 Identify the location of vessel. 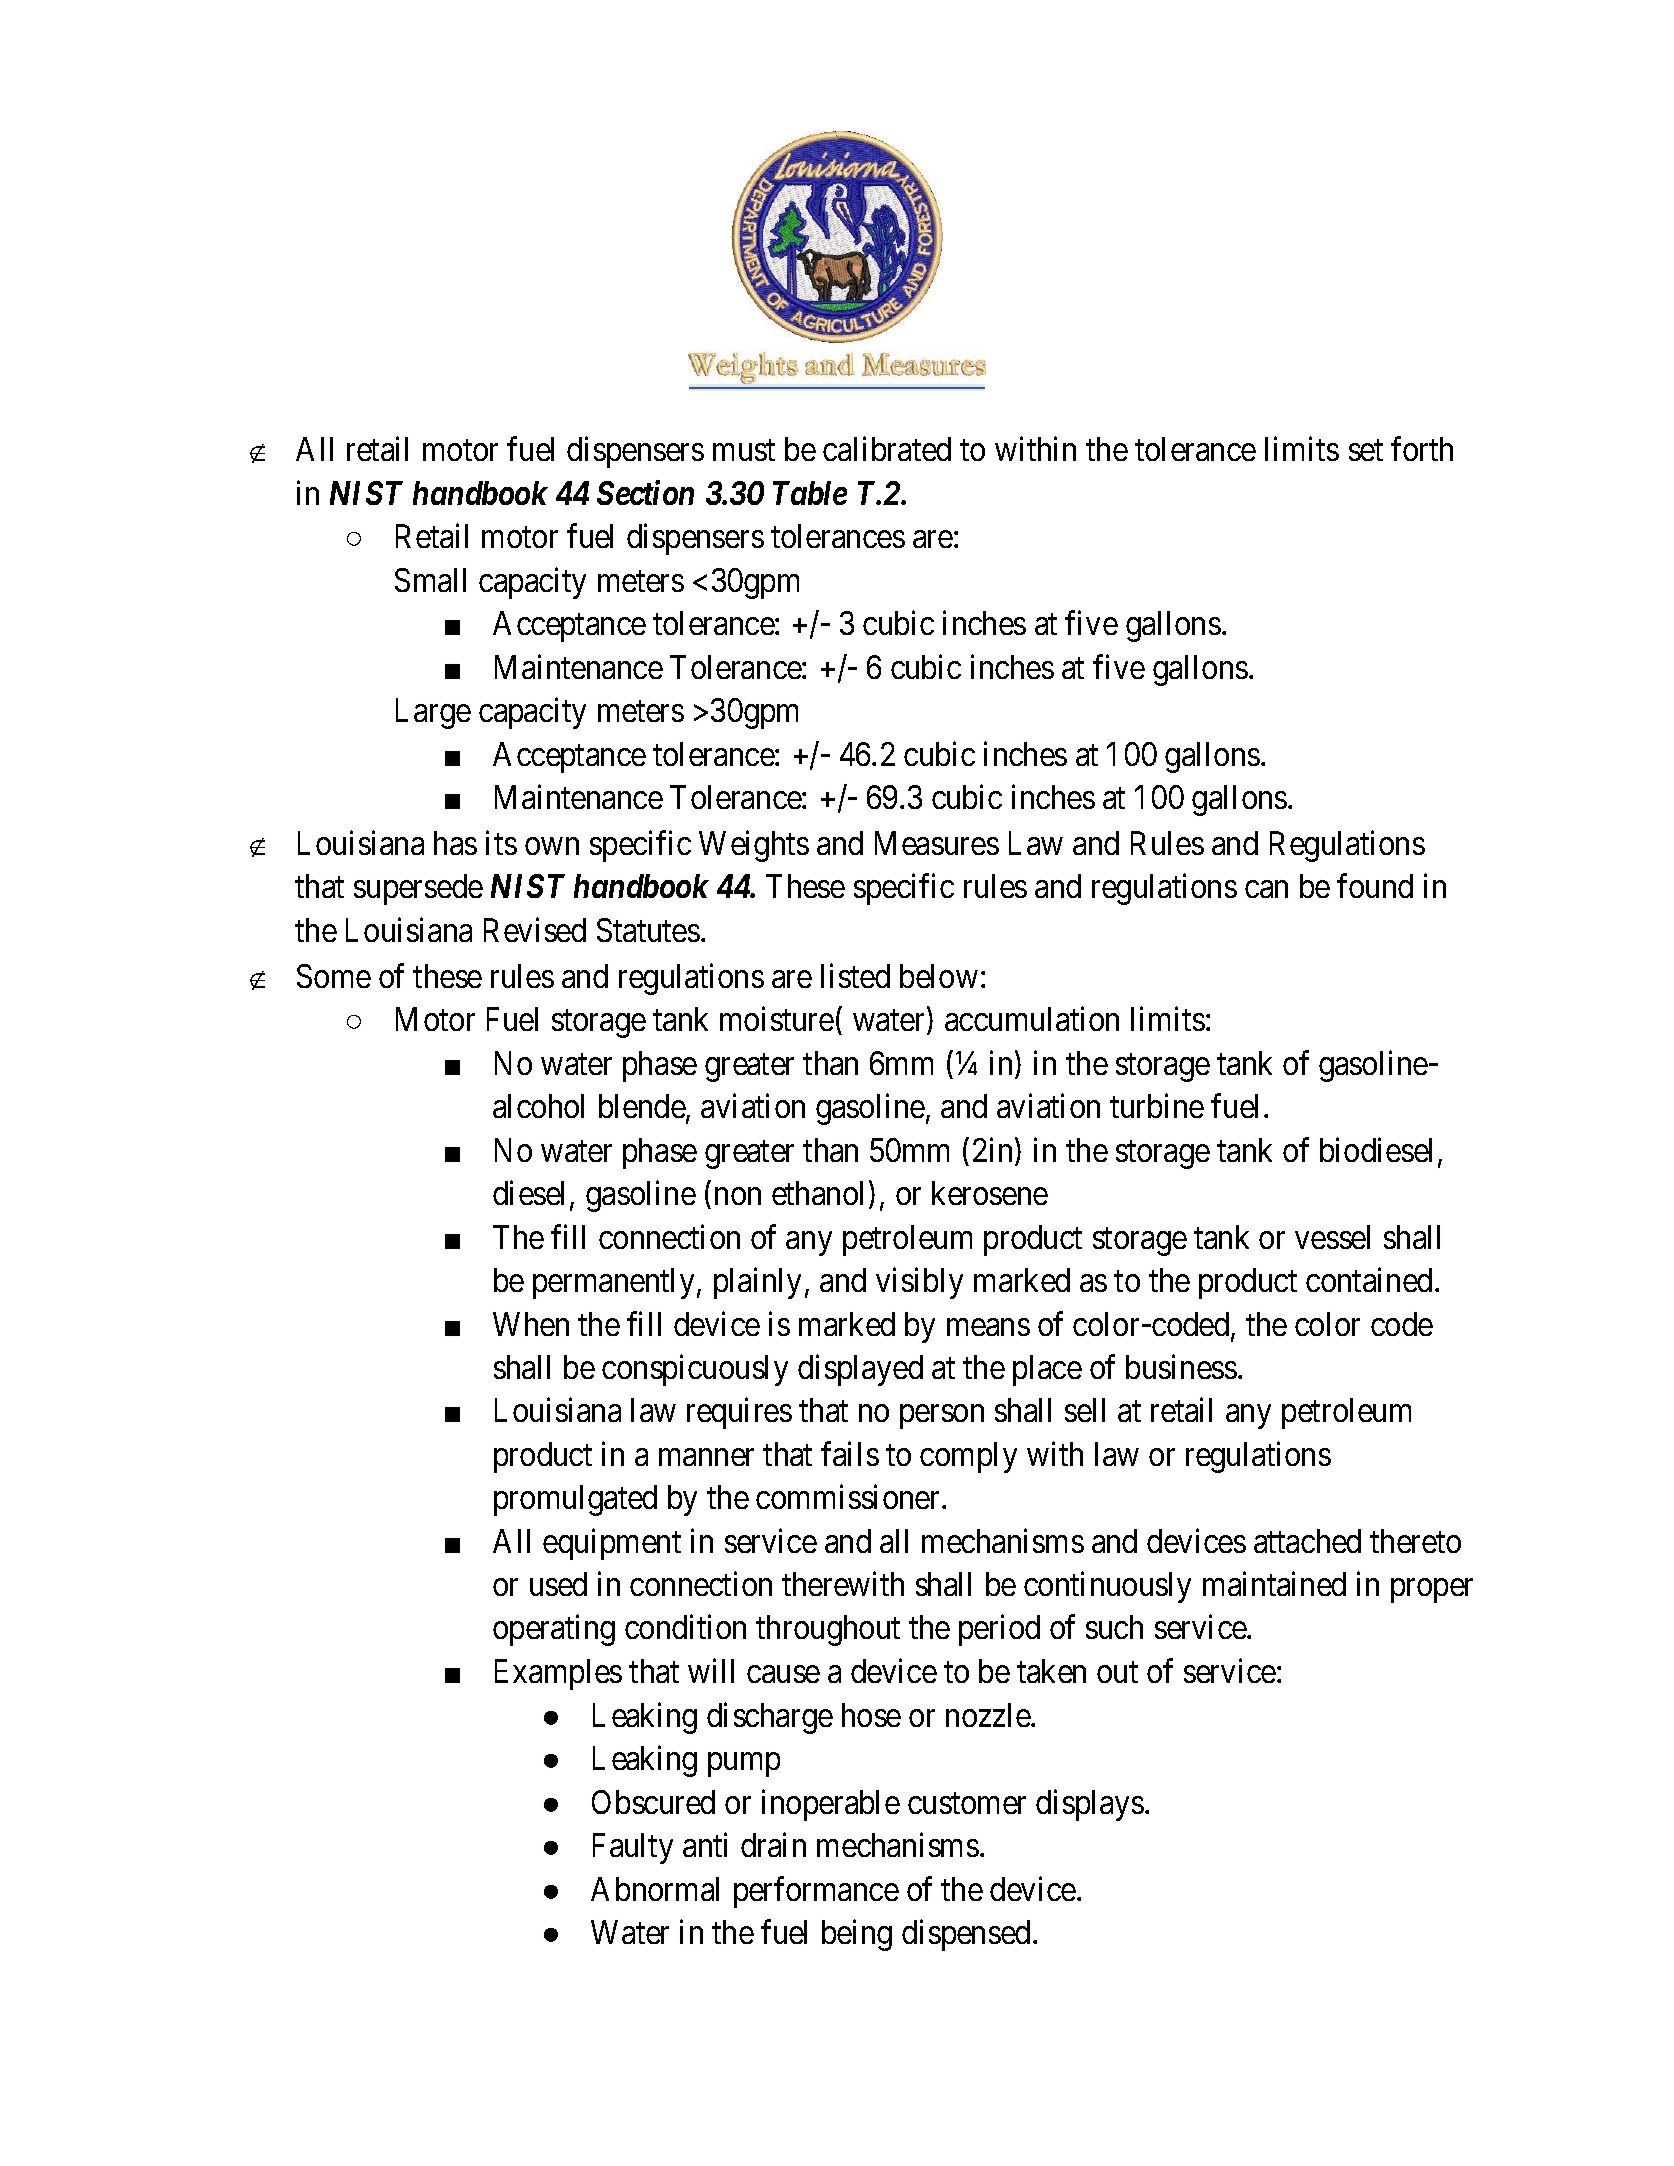
(1332, 1237).
